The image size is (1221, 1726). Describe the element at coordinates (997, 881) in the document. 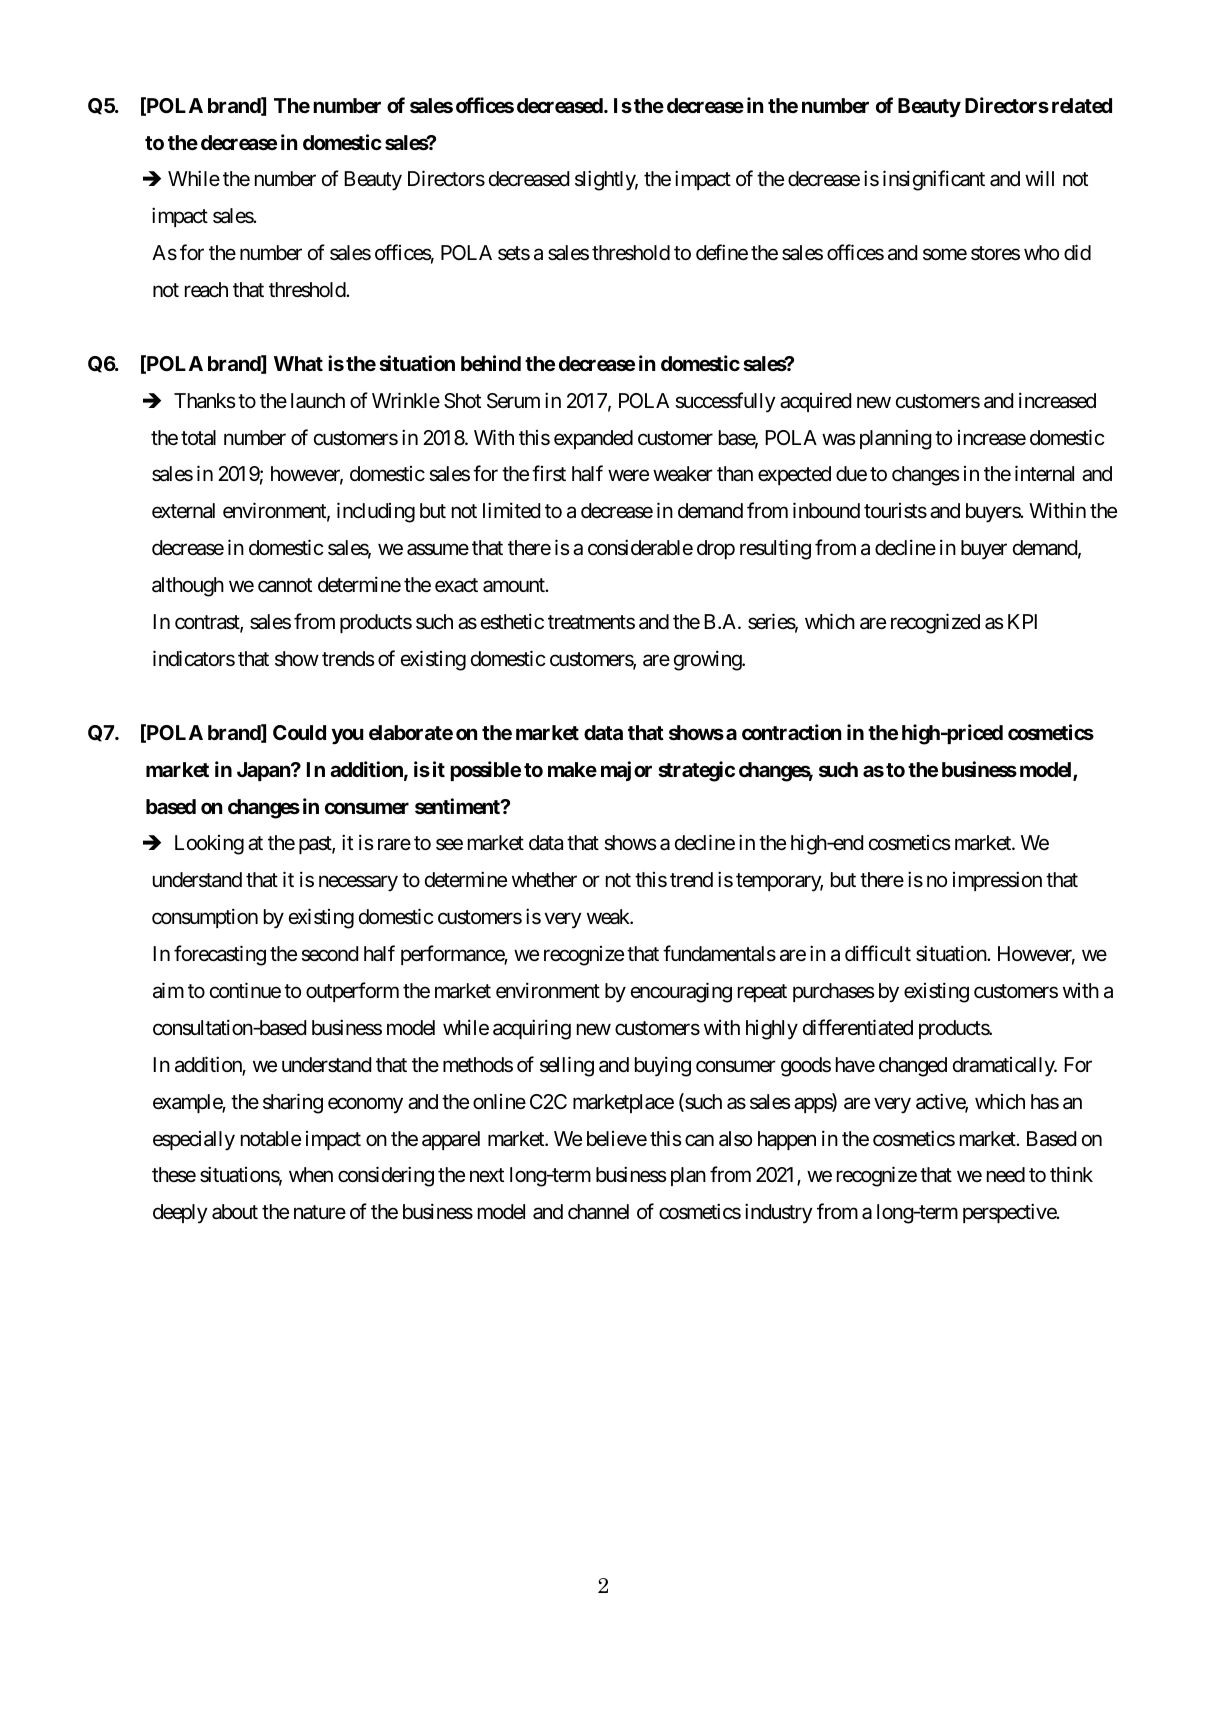

I see `impression` at that location.
